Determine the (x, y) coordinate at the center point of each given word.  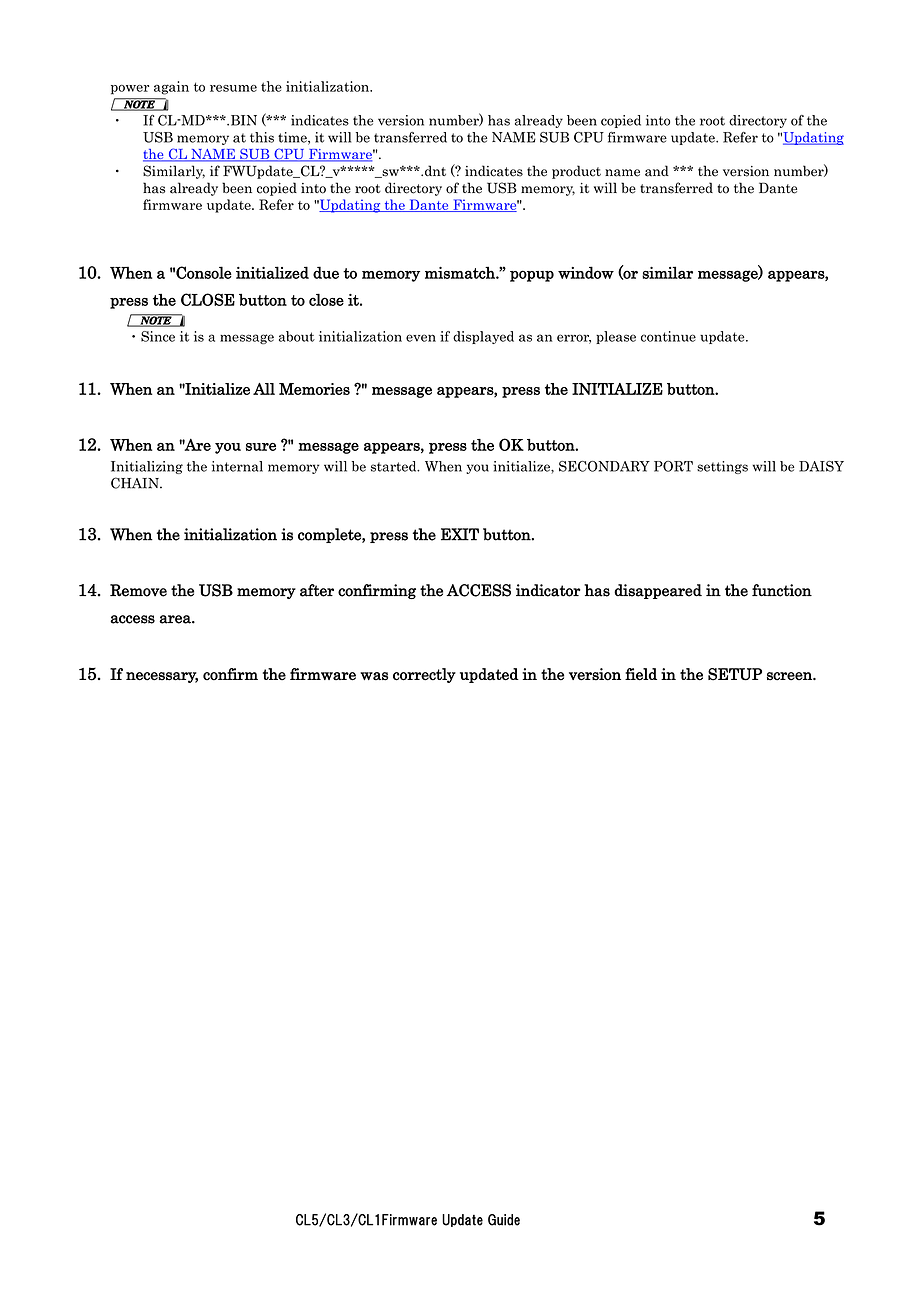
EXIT (460, 534)
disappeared (658, 591)
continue (668, 336)
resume (233, 88)
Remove (138, 590)
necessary (162, 677)
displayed (483, 337)
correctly (424, 675)
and (657, 171)
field (641, 674)
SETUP (735, 674)
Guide (504, 1220)
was (374, 676)
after (317, 590)
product (576, 172)
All (264, 389)
